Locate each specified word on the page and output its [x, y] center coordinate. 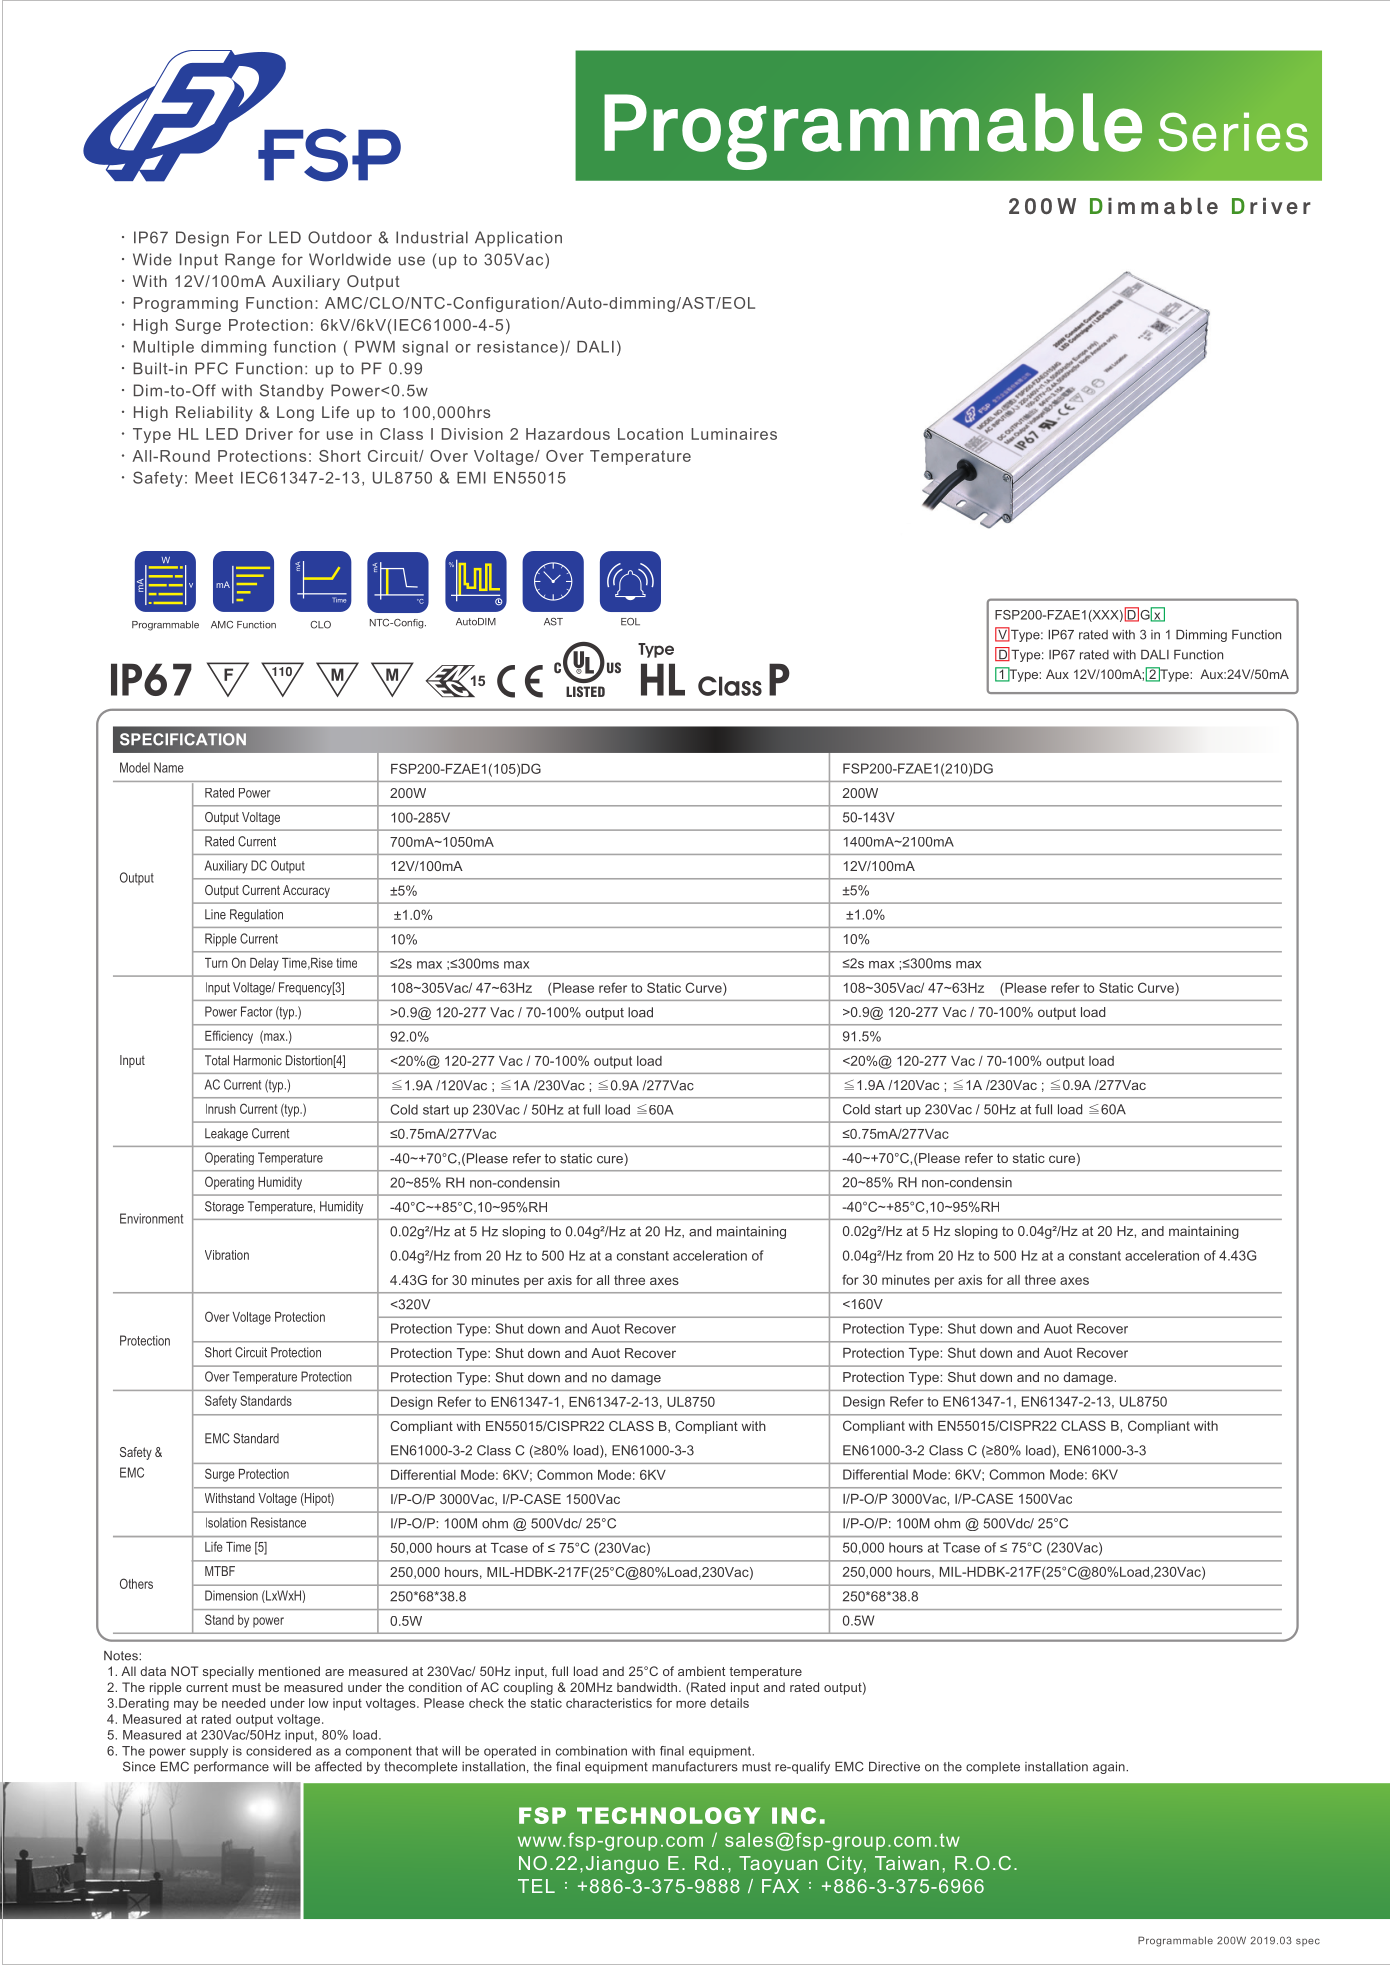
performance [231, 1767]
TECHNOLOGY [668, 1815]
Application [518, 239]
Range [250, 261]
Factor [256, 1011]
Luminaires [734, 434]
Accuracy [306, 891]
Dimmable [1154, 206]
